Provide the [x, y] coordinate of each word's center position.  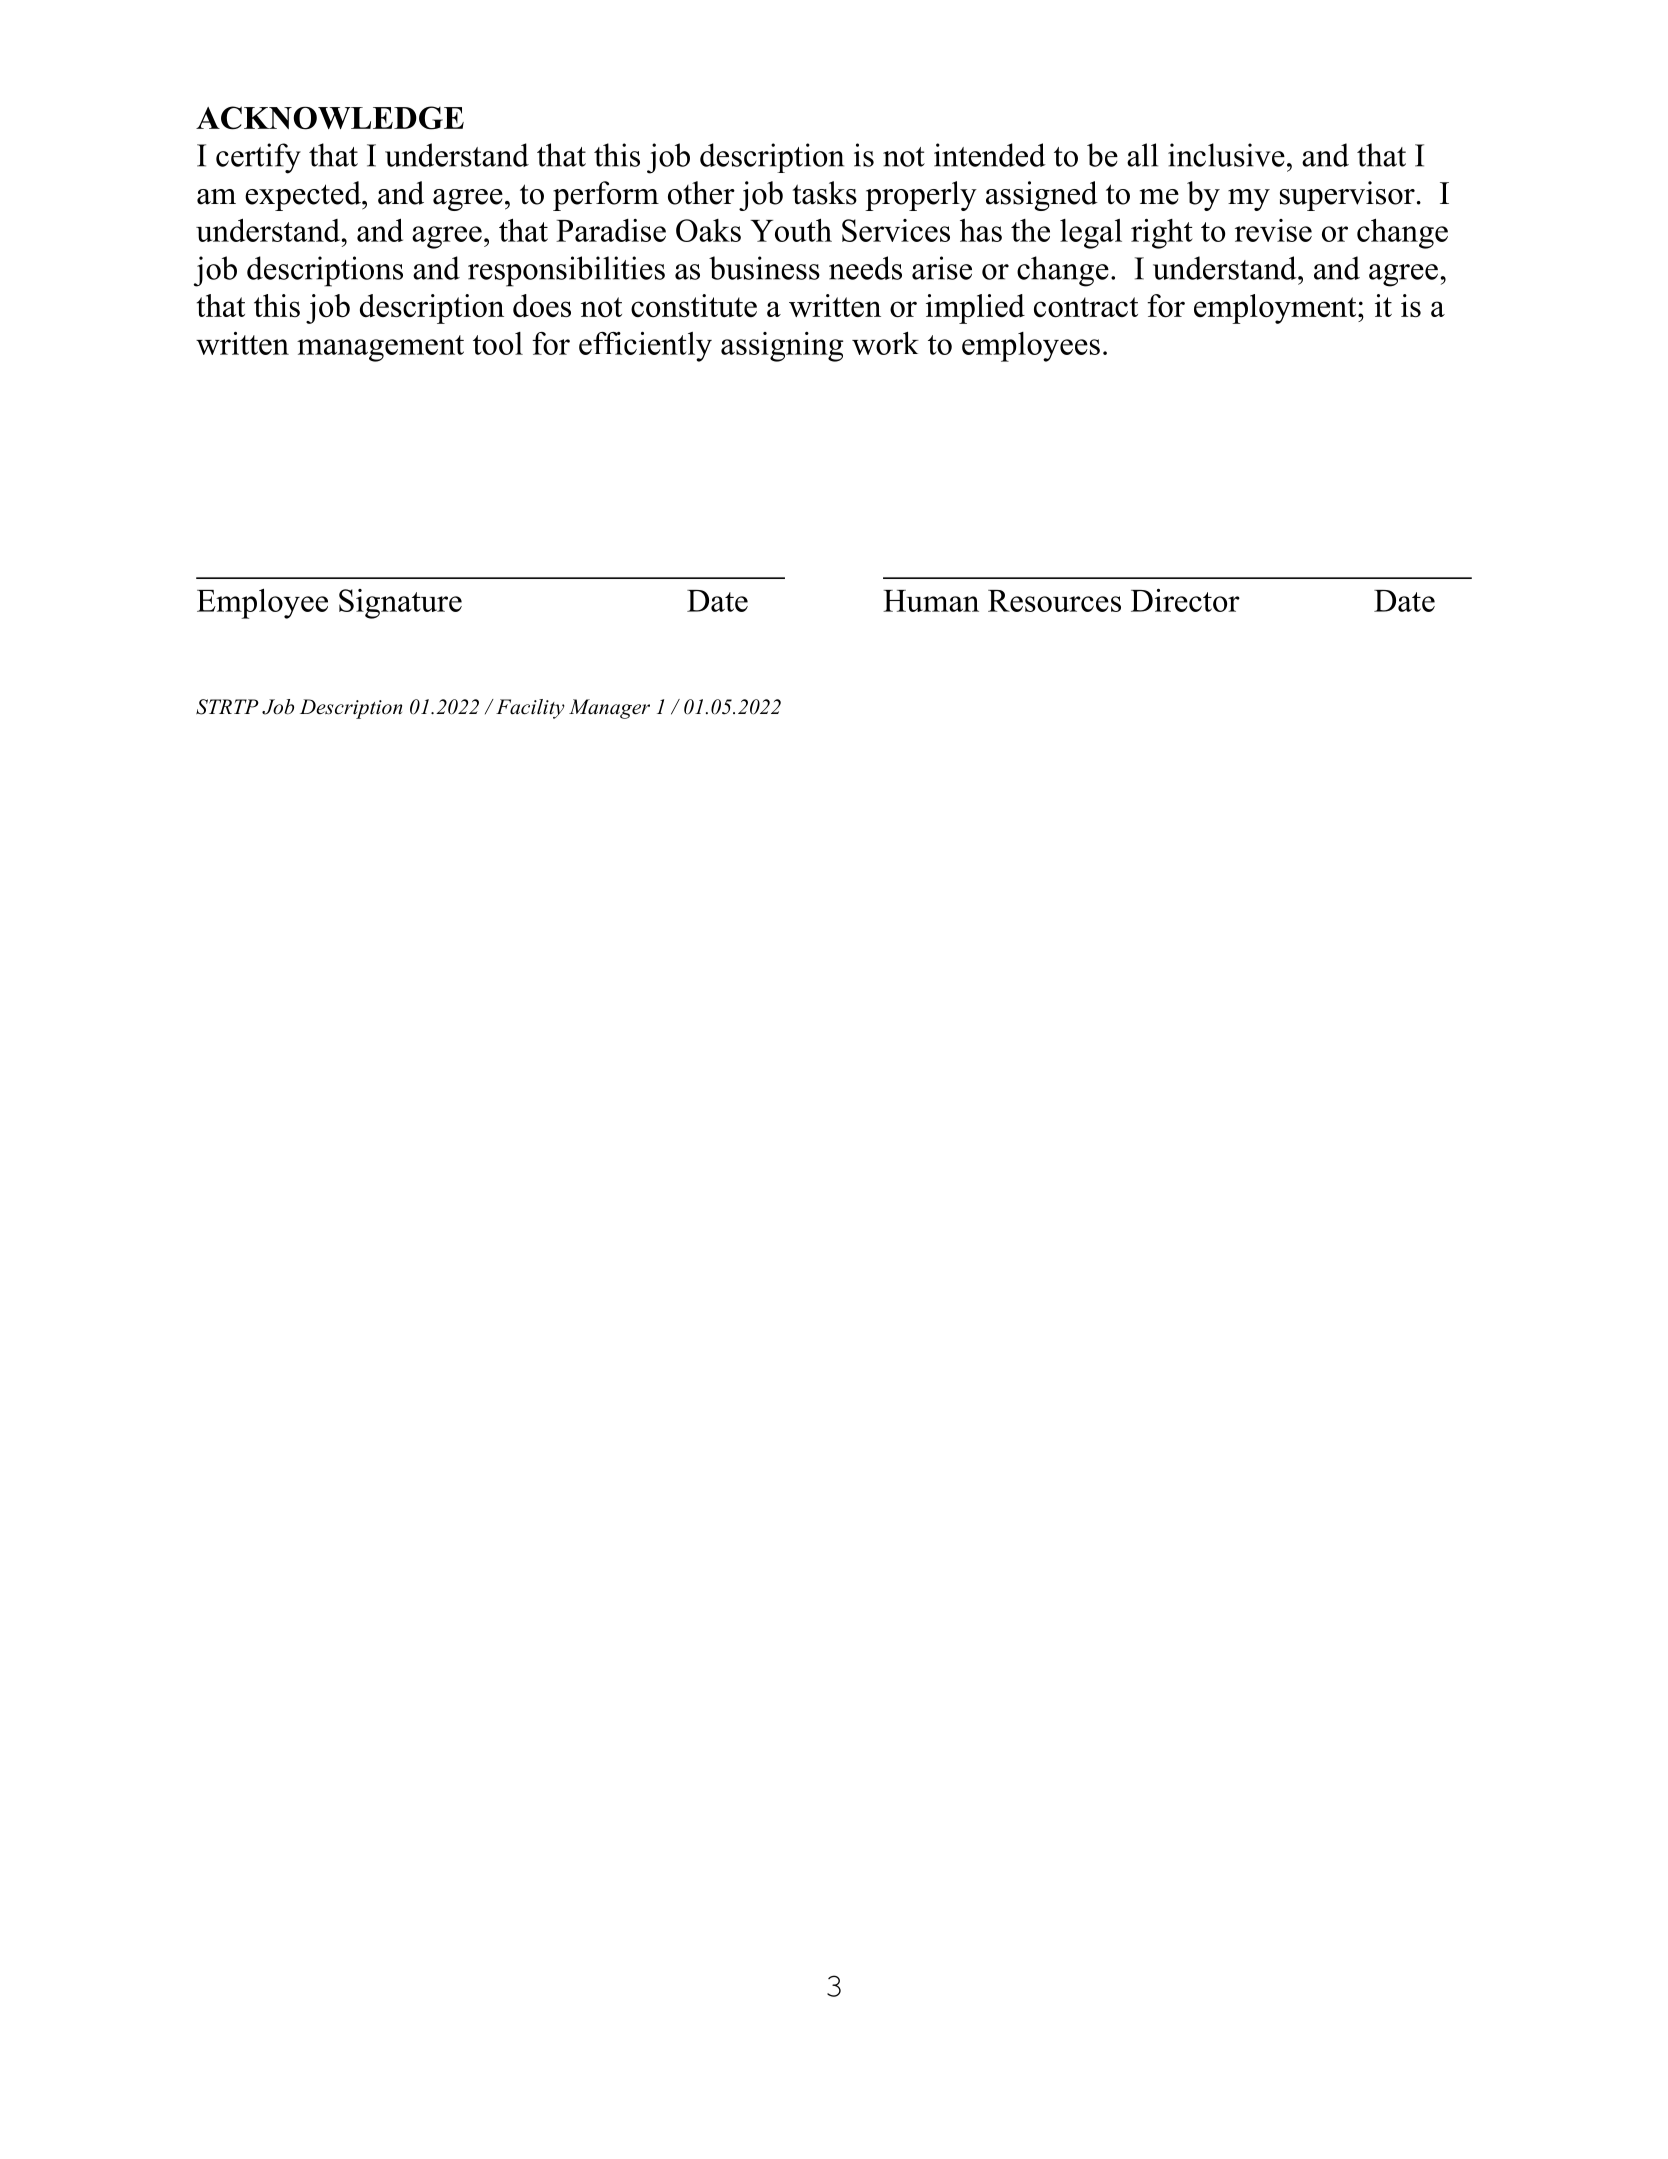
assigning [782, 347]
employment [1276, 309]
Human [931, 601]
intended [990, 155]
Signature [400, 604]
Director [1185, 600]
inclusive [1226, 155]
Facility [530, 709]
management [380, 348]
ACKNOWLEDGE [330, 118]
